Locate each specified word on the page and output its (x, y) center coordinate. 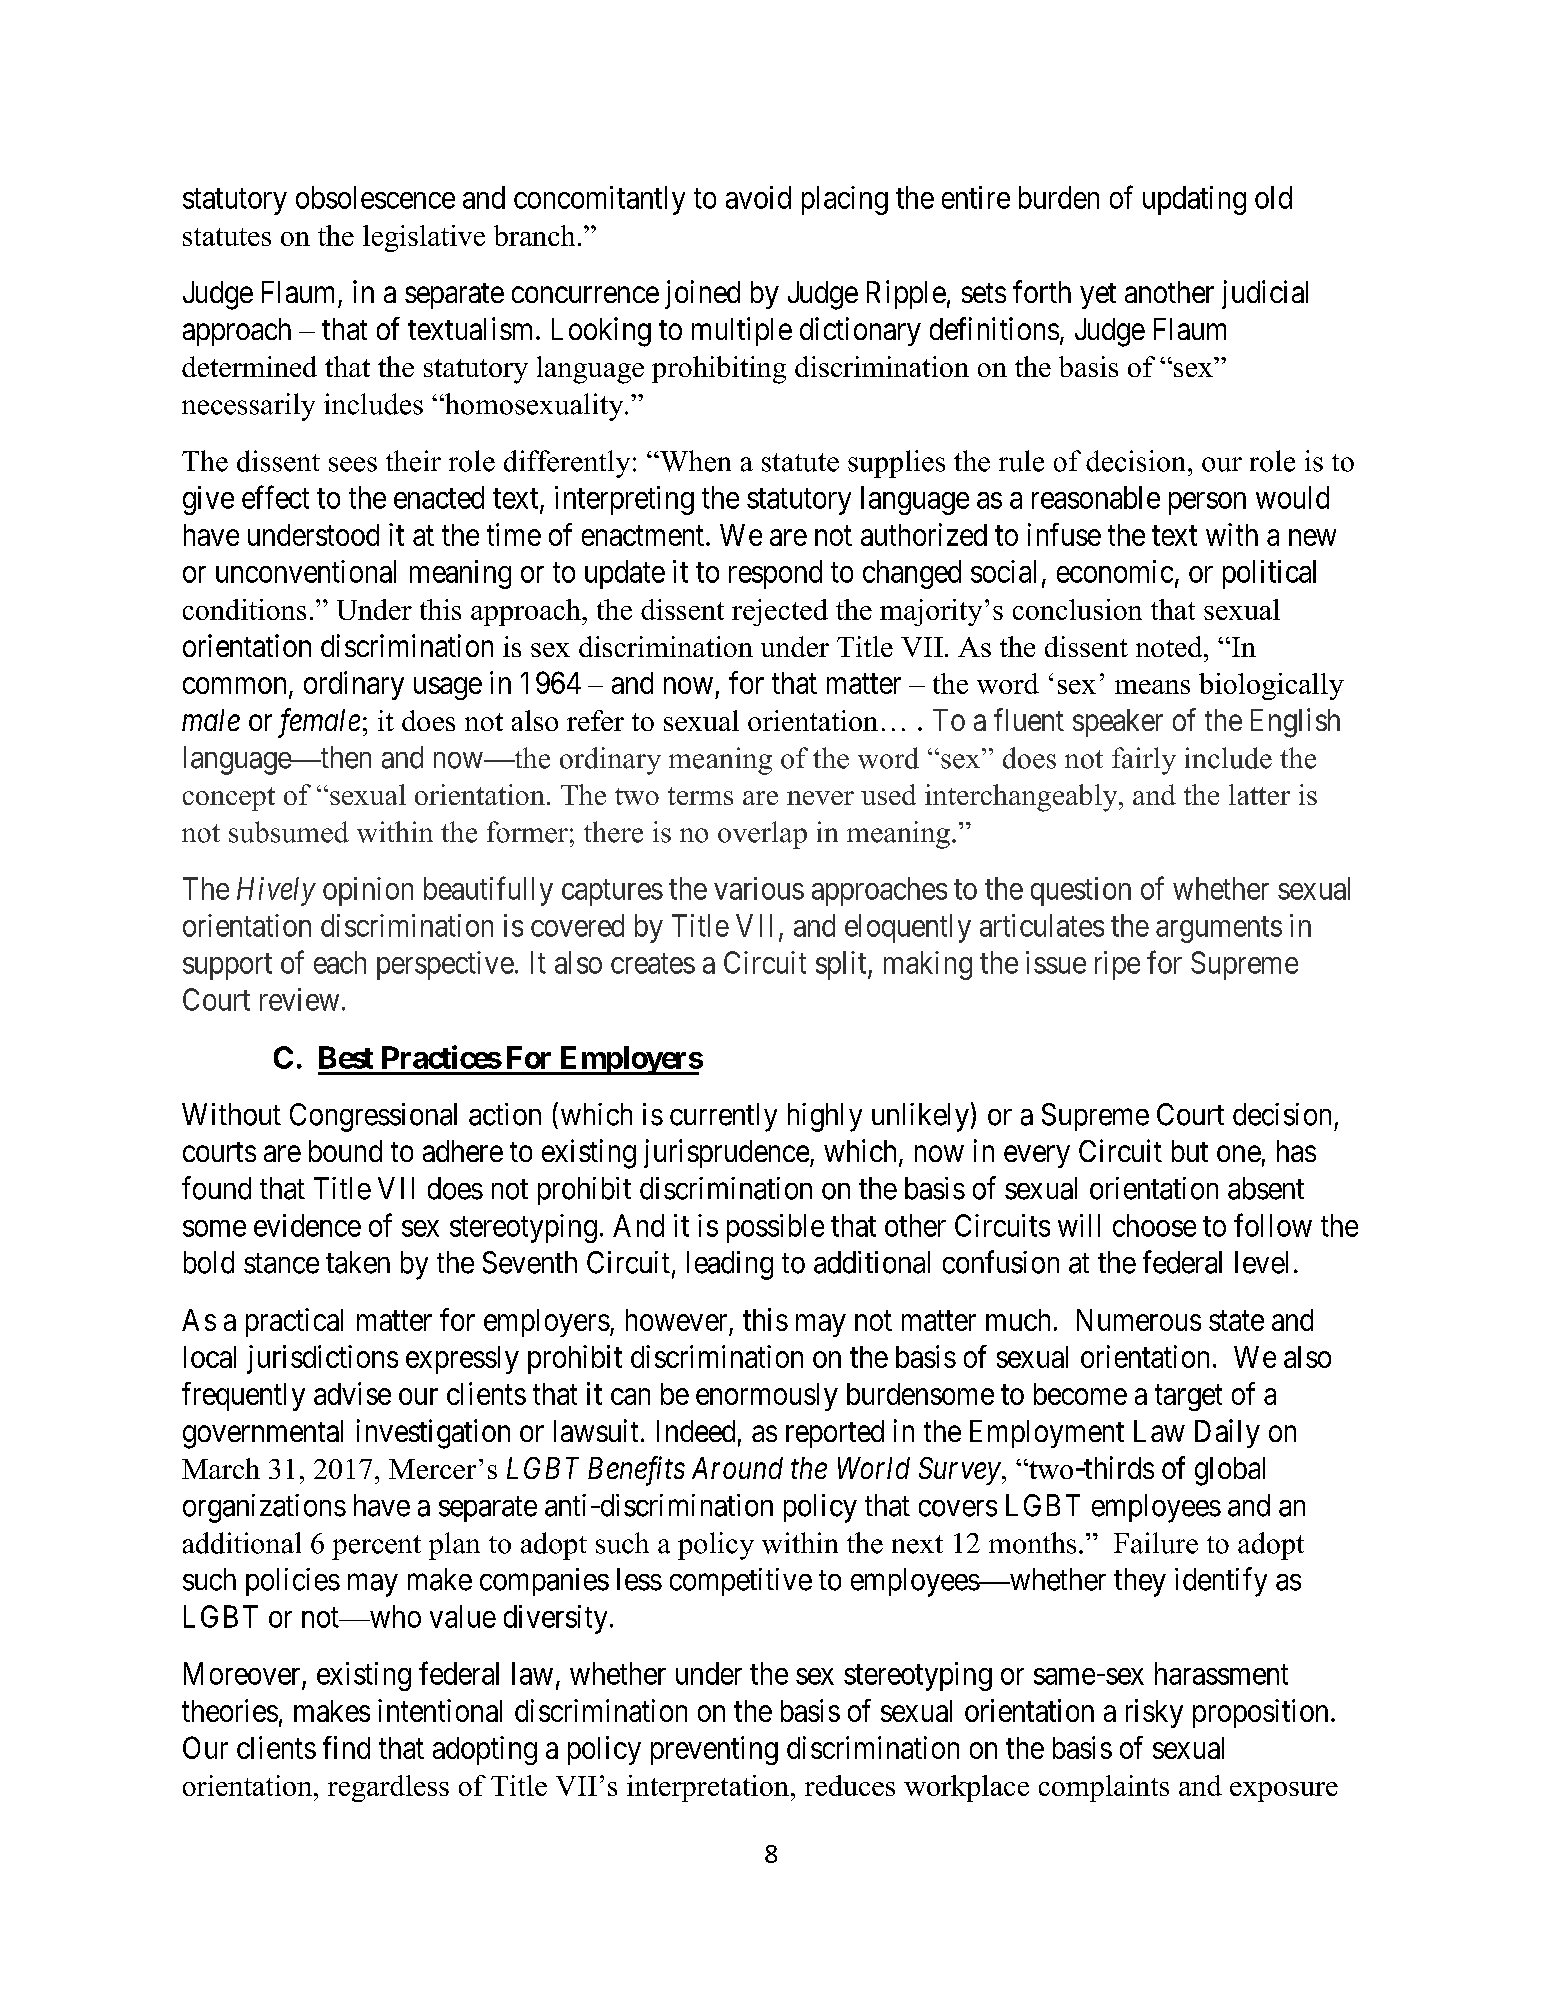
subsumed (289, 832)
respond (775, 574)
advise (352, 1393)
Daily (1227, 1433)
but (1190, 1151)
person (1207, 503)
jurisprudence (726, 1153)
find (346, 1747)
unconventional (306, 571)
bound (345, 1151)
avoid (758, 197)
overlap (762, 835)
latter (1259, 794)
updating (1194, 200)
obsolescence (375, 197)
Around (737, 1468)
